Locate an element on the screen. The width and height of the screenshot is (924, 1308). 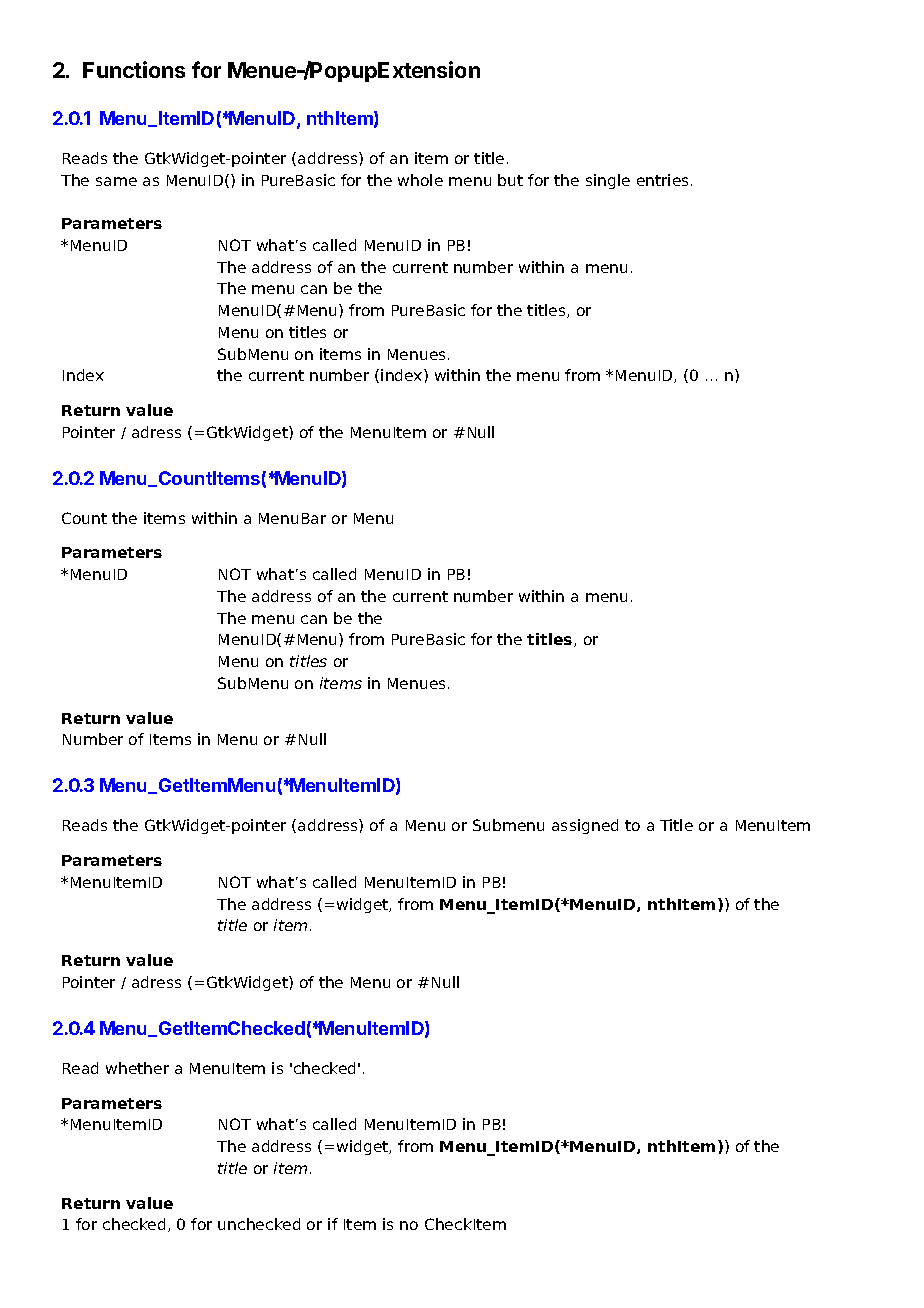
single is located at coordinates (608, 181).
